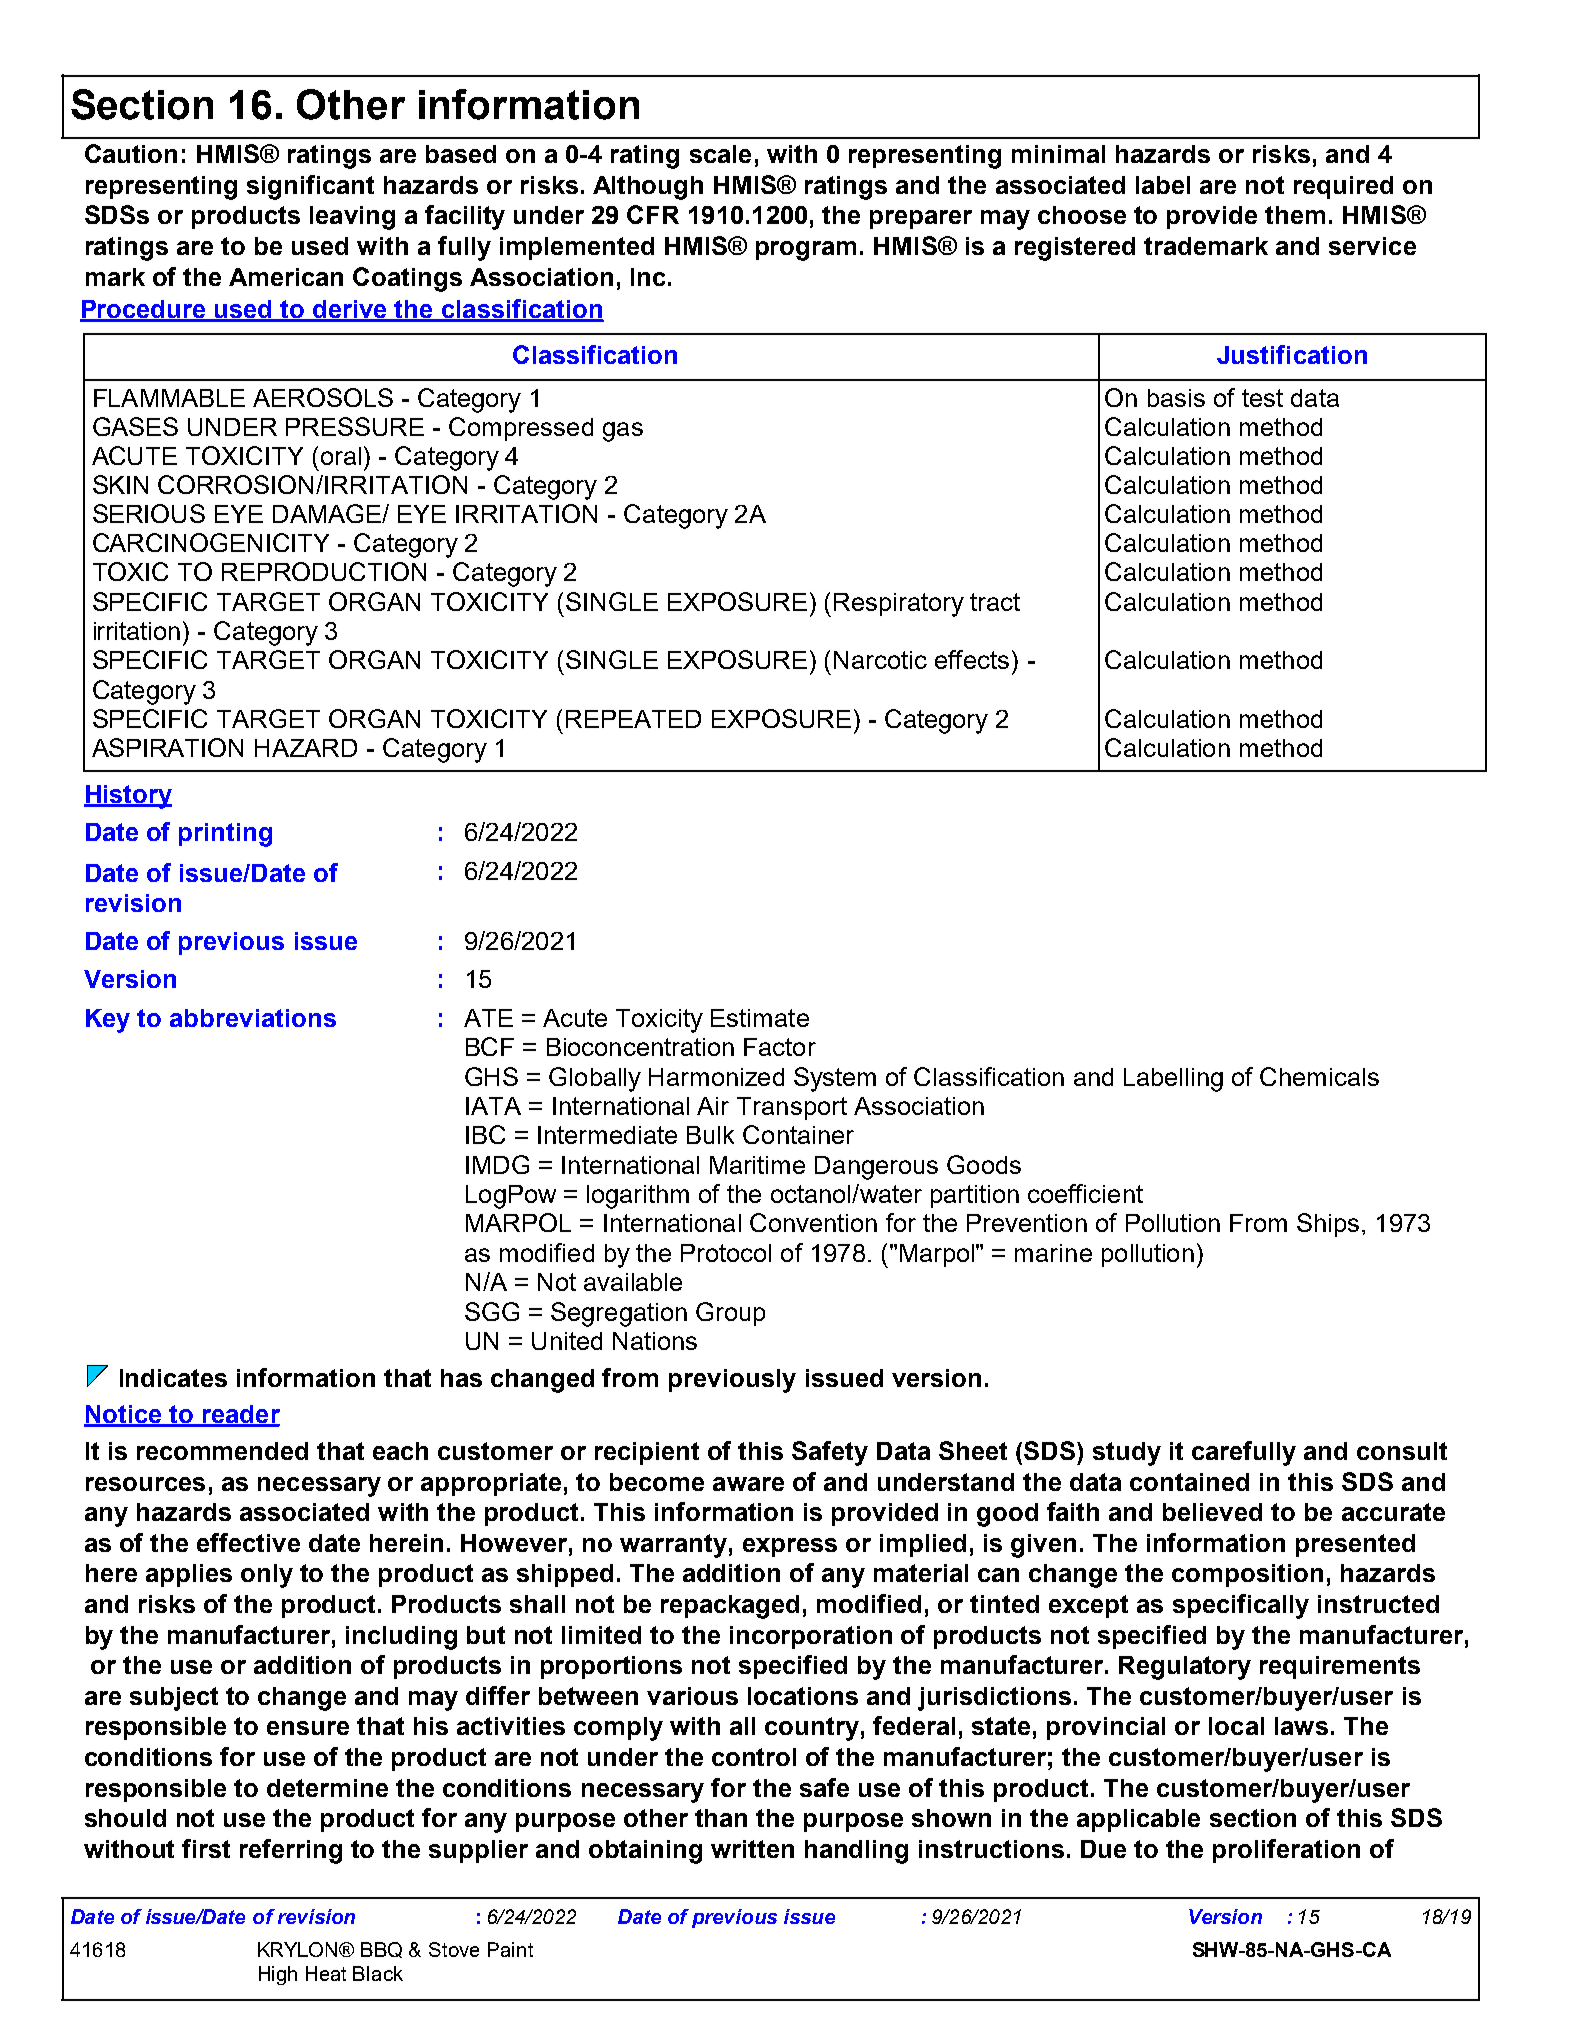 This image has height=2039, width=1576. Describe the element at coordinates (278, 1975) in the image. I see `High` at that location.
